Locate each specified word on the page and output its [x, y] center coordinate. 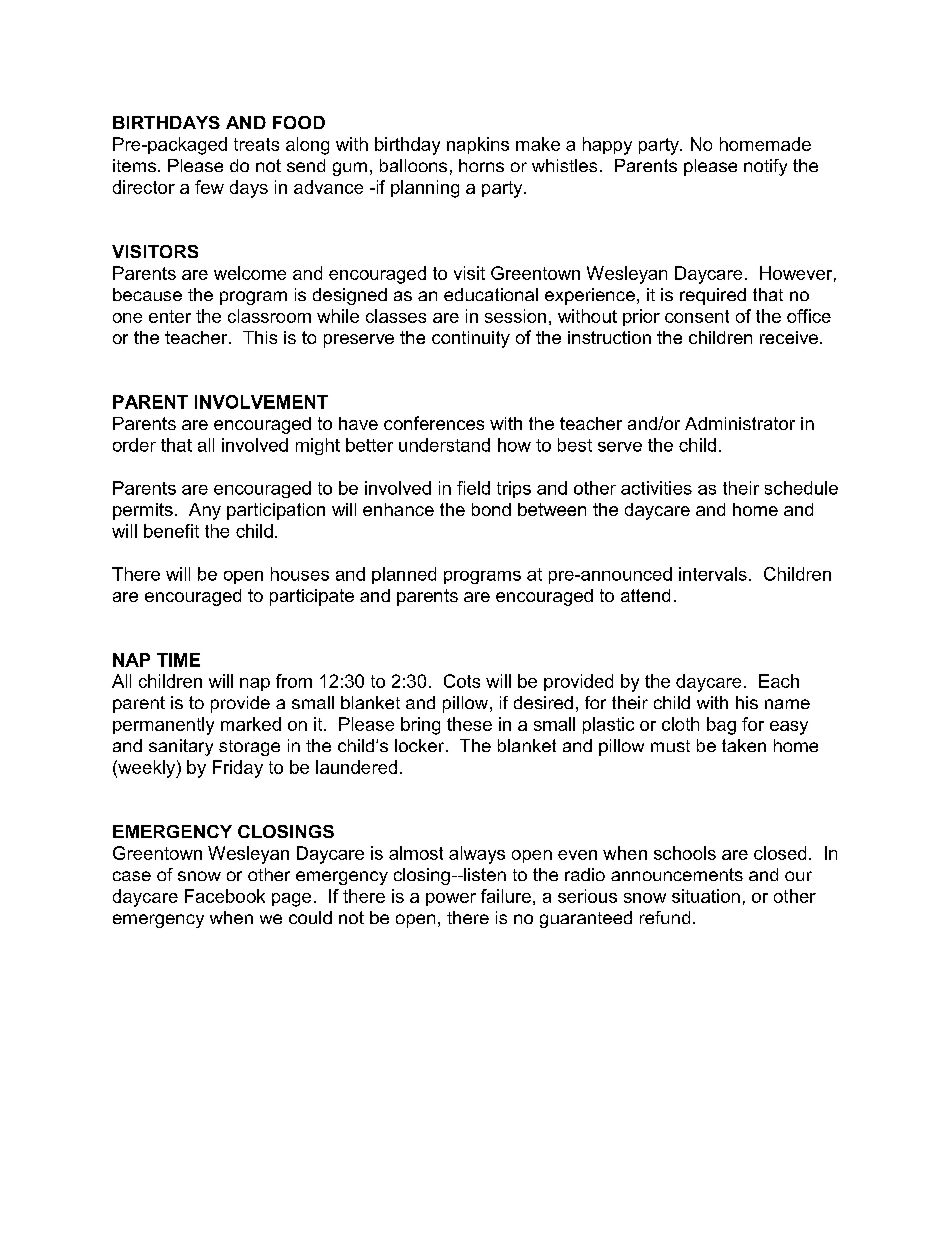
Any [205, 511]
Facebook [225, 896]
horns [481, 165]
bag [721, 726]
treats [256, 144]
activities [656, 488]
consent [697, 316]
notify [765, 167]
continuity [471, 339]
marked [251, 724]
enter [170, 316]
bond [491, 509]
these [469, 724]
